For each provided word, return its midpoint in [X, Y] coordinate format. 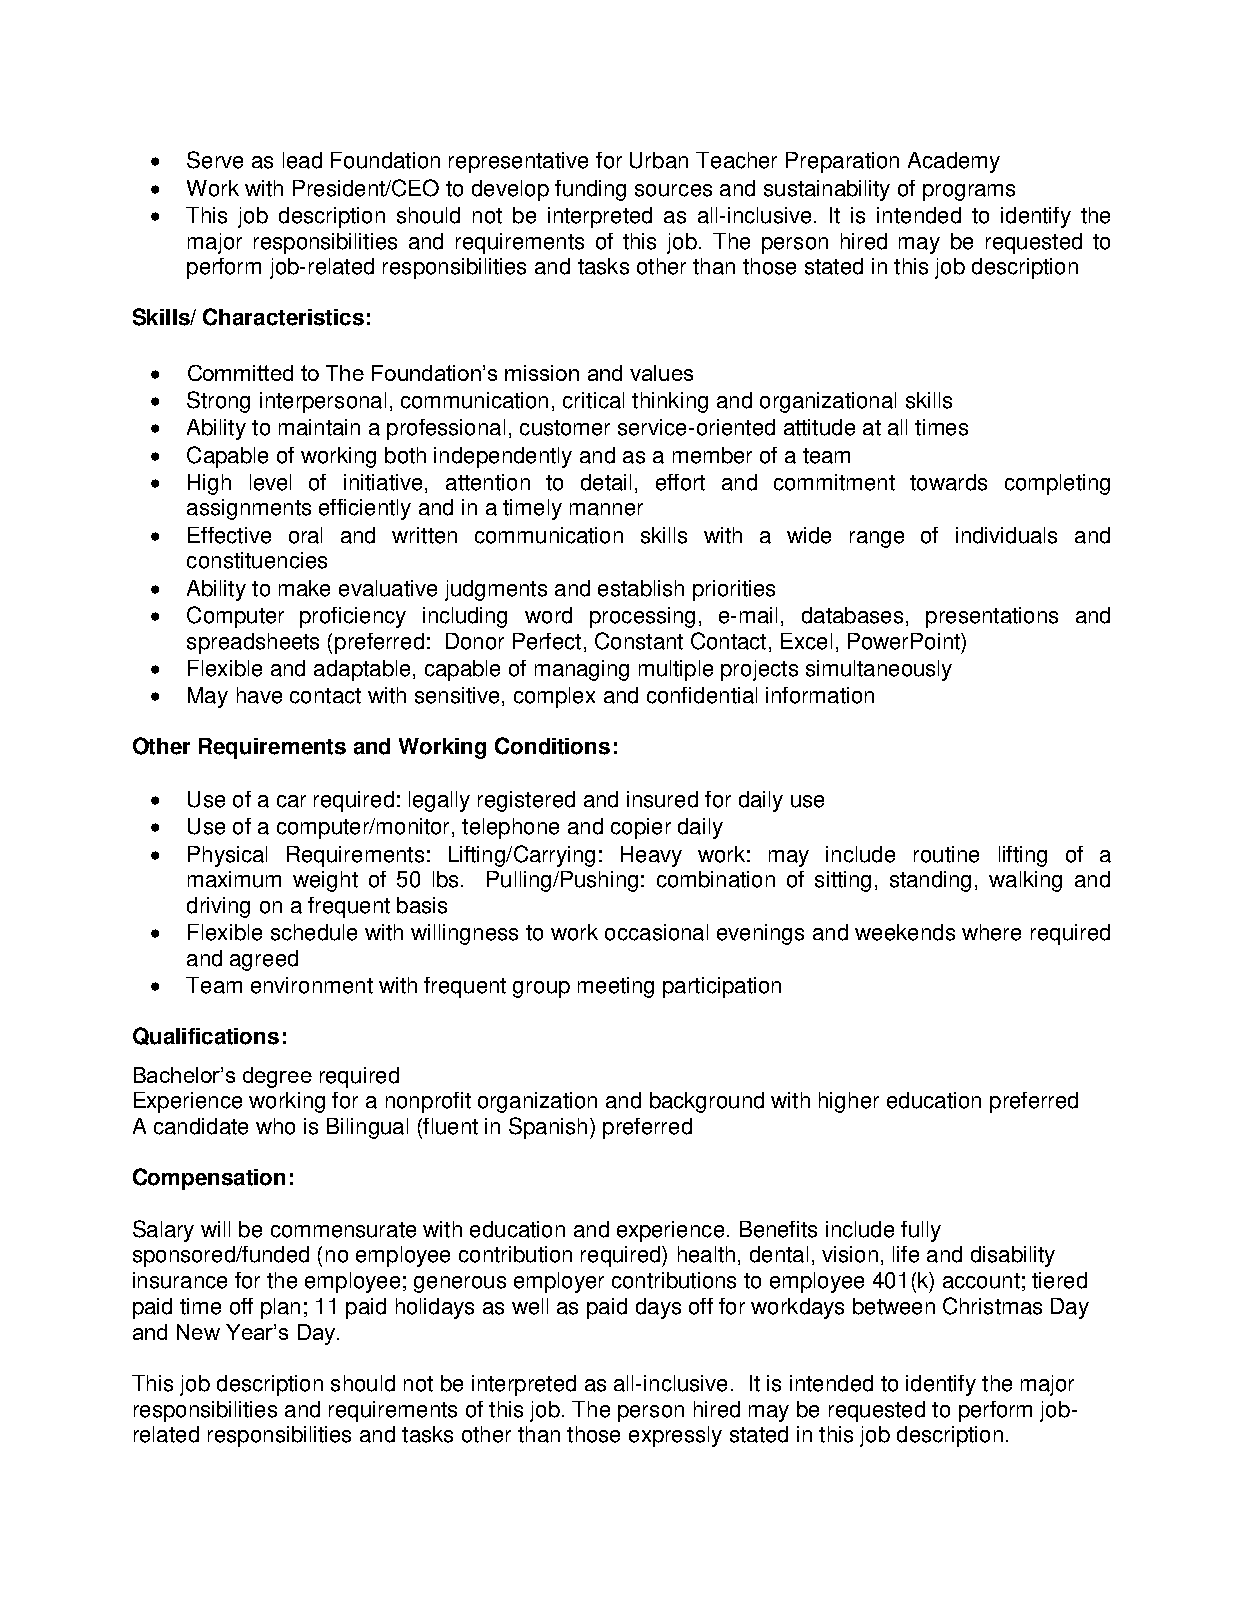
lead [302, 160]
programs [969, 192]
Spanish [548, 1128]
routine [946, 854]
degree [277, 1077]
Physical [227, 856]
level [270, 482]
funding [590, 190]
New [198, 1332]
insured [662, 799]
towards [948, 482]
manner [606, 509]
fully [921, 1231]
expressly [675, 1436]
